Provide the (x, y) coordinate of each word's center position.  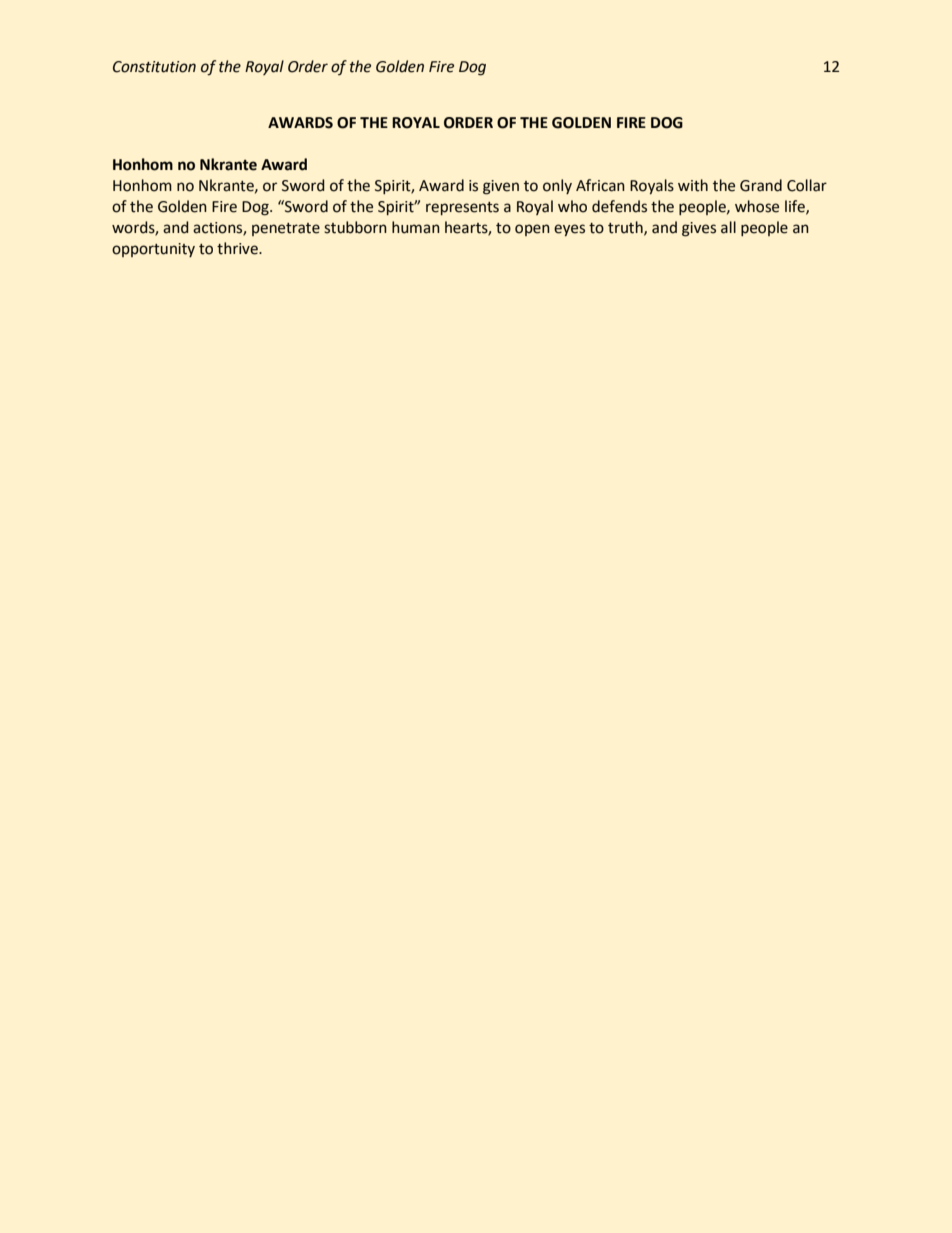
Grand (761, 185)
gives (699, 229)
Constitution (154, 67)
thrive (238, 248)
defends (619, 206)
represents (462, 208)
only (557, 186)
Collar (807, 185)
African (600, 185)
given (501, 187)
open (532, 230)
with (693, 185)
